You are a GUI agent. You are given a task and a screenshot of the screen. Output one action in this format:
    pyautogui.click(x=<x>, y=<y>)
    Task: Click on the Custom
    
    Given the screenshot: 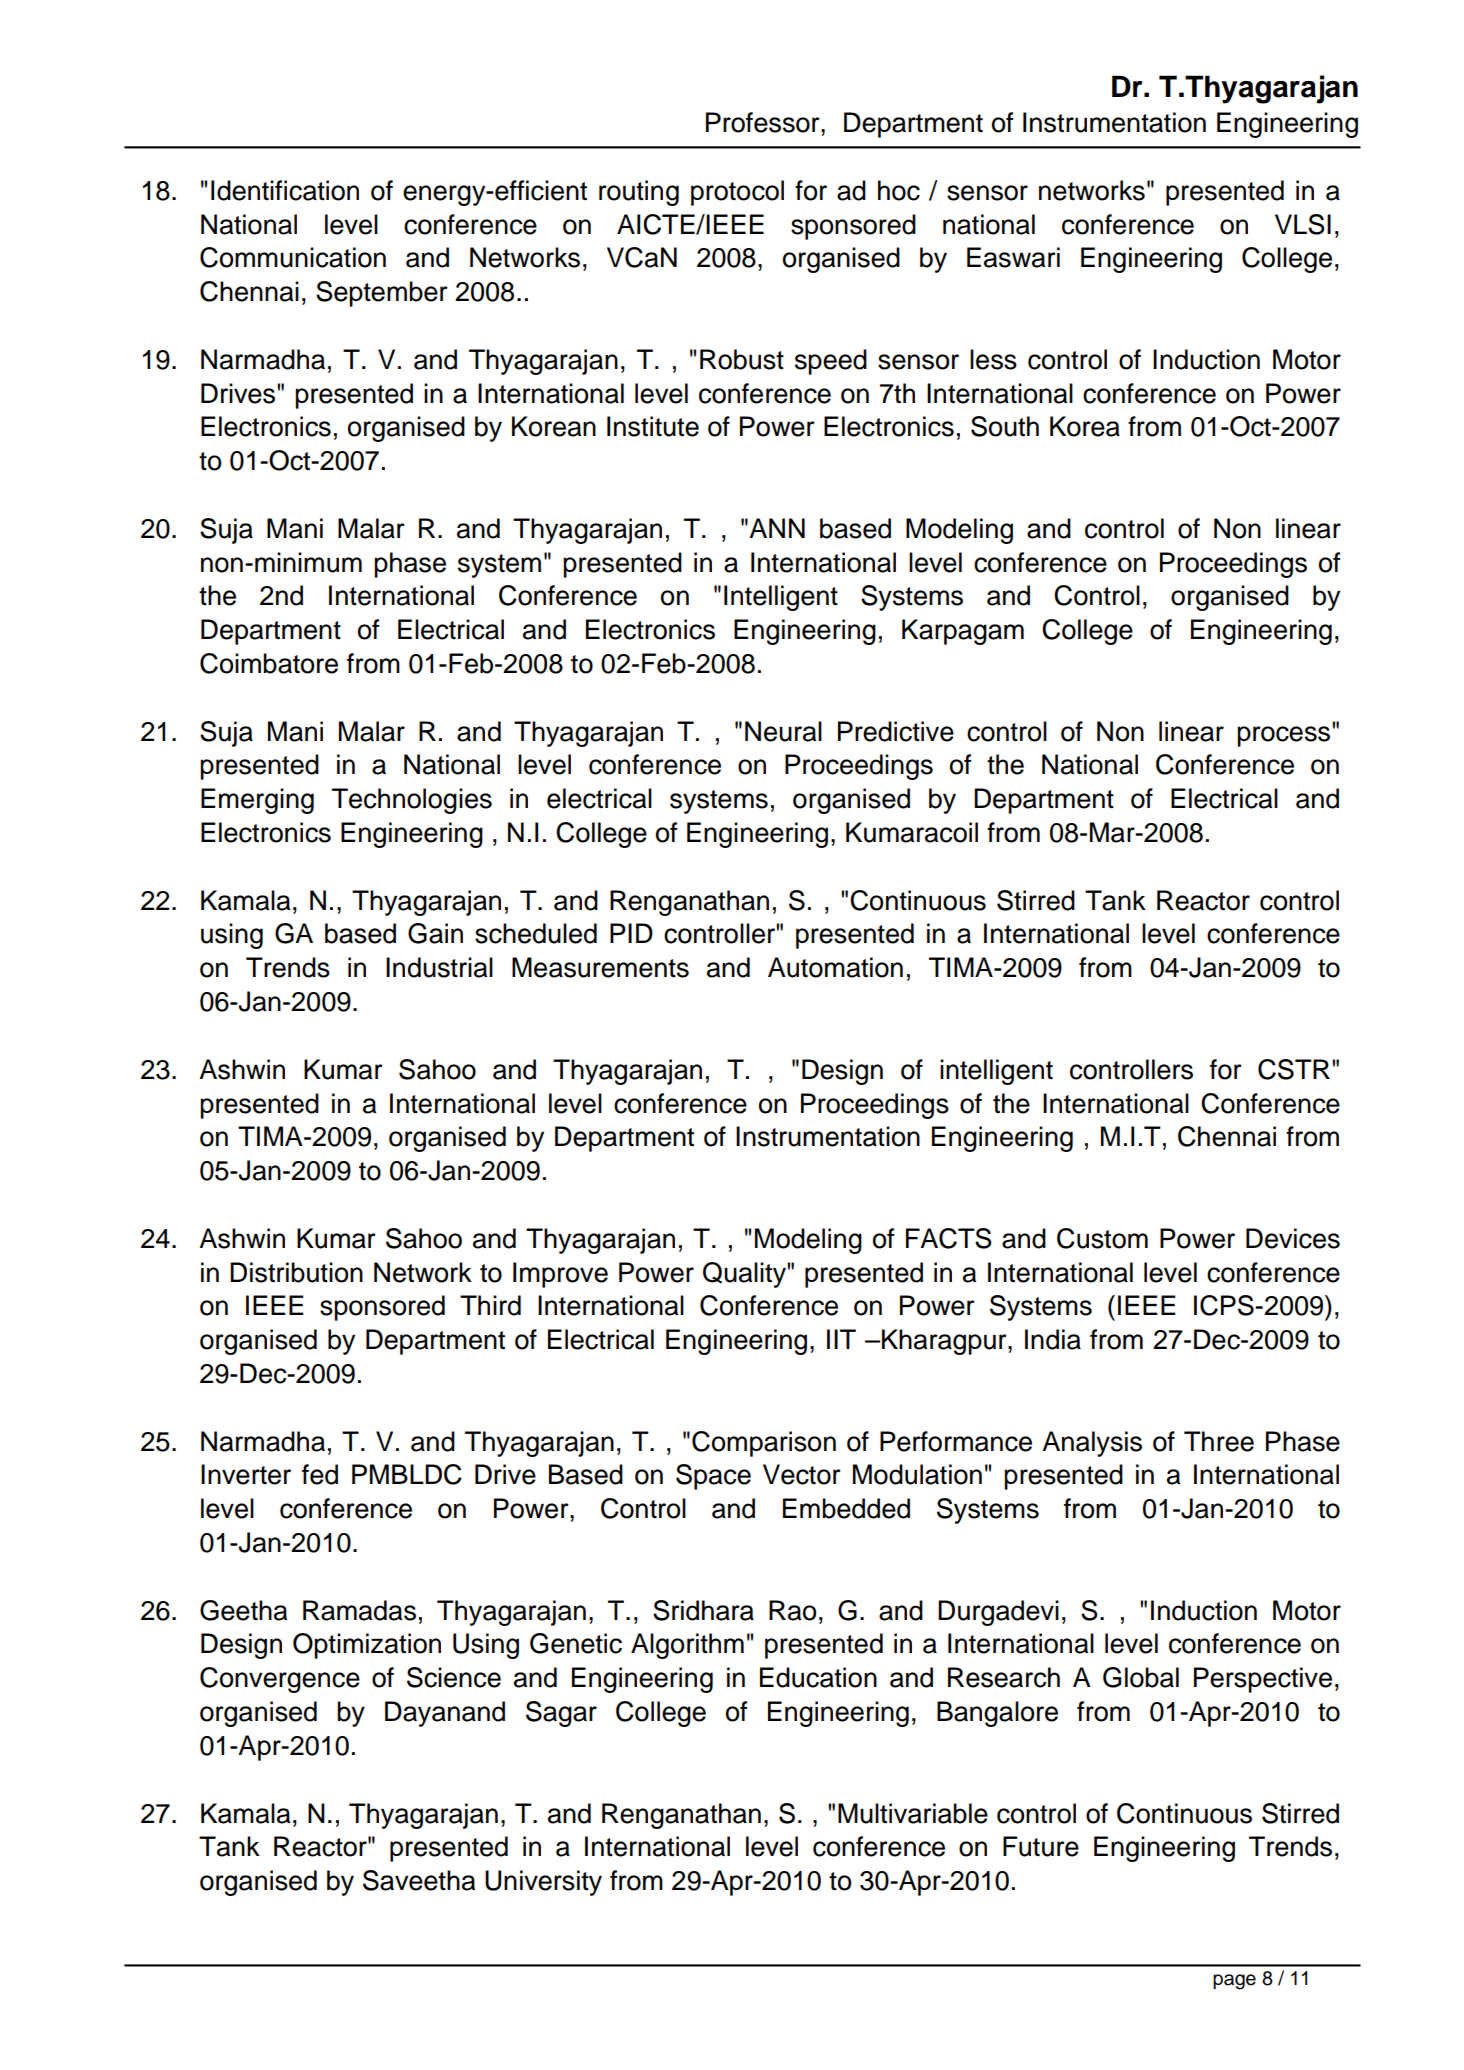 What is the action you would take?
    pyautogui.click(x=1102, y=1238)
